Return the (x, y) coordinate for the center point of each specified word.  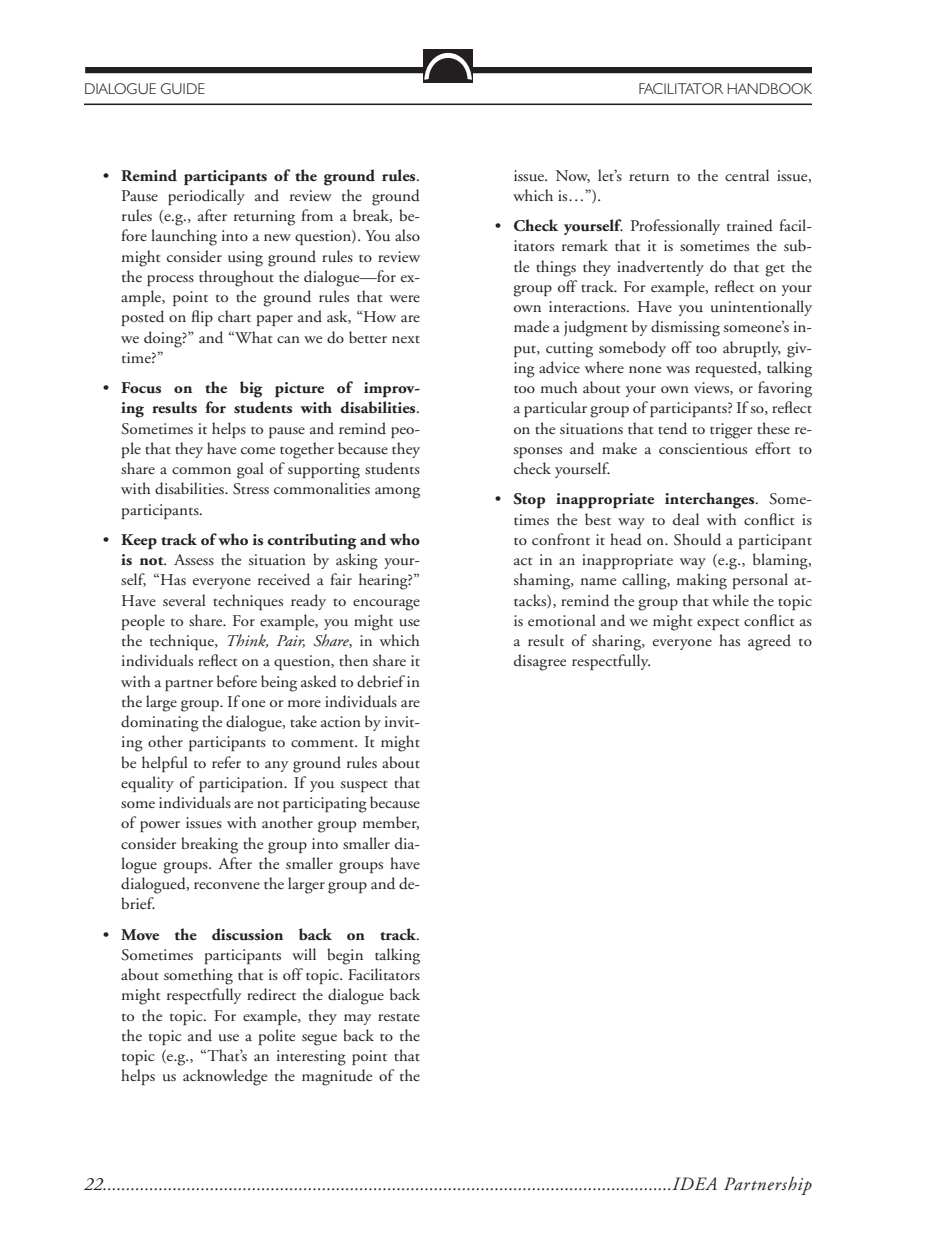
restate (399, 1017)
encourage (386, 605)
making (702, 581)
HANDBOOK (770, 88)
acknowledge (225, 1077)
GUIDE (183, 88)
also (407, 235)
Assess (194, 559)
